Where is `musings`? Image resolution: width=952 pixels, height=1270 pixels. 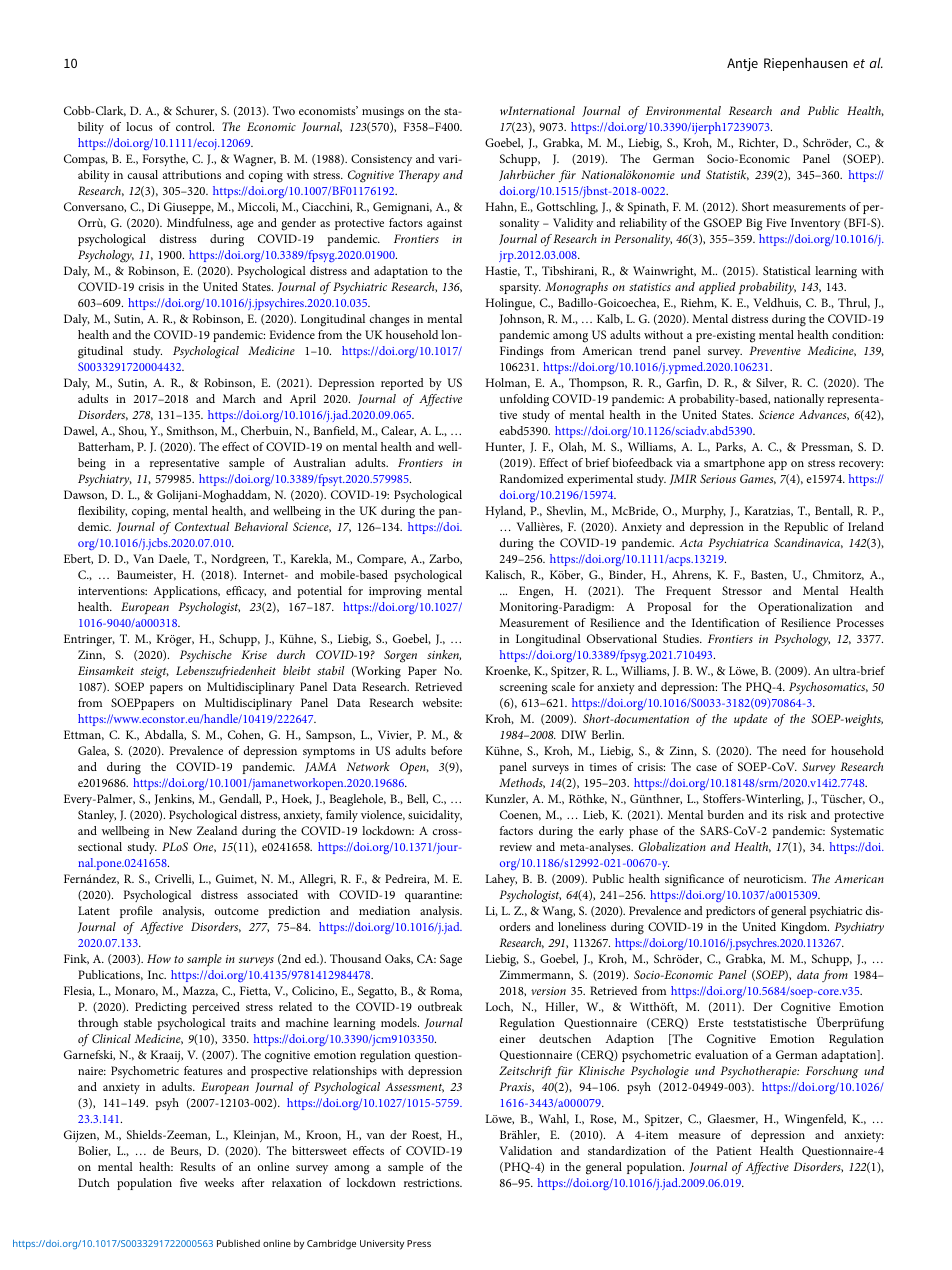 musings is located at coordinates (383, 113).
